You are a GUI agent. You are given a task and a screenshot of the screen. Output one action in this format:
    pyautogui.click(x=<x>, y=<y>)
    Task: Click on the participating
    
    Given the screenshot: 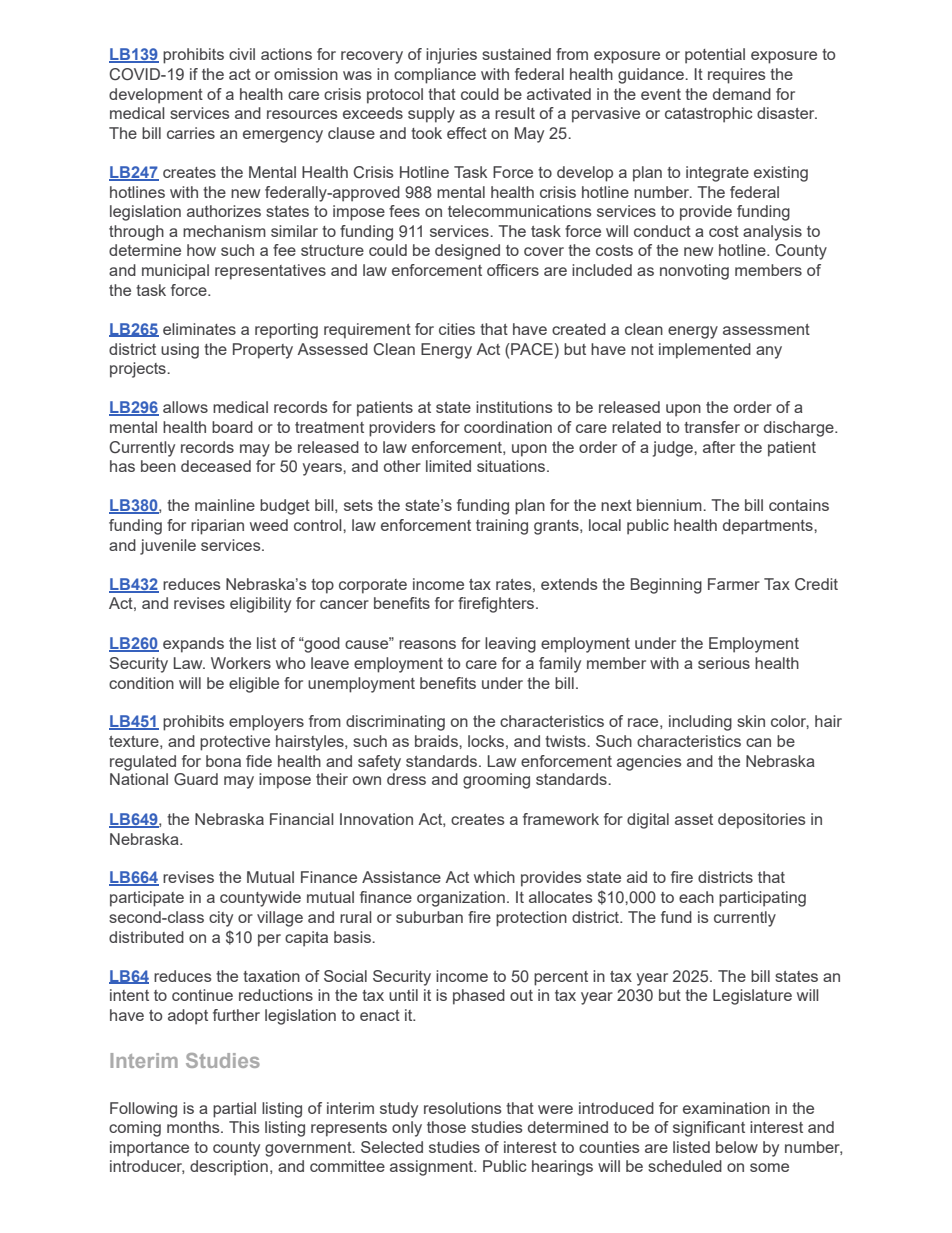 What is the action you would take?
    pyautogui.click(x=762, y=899)
